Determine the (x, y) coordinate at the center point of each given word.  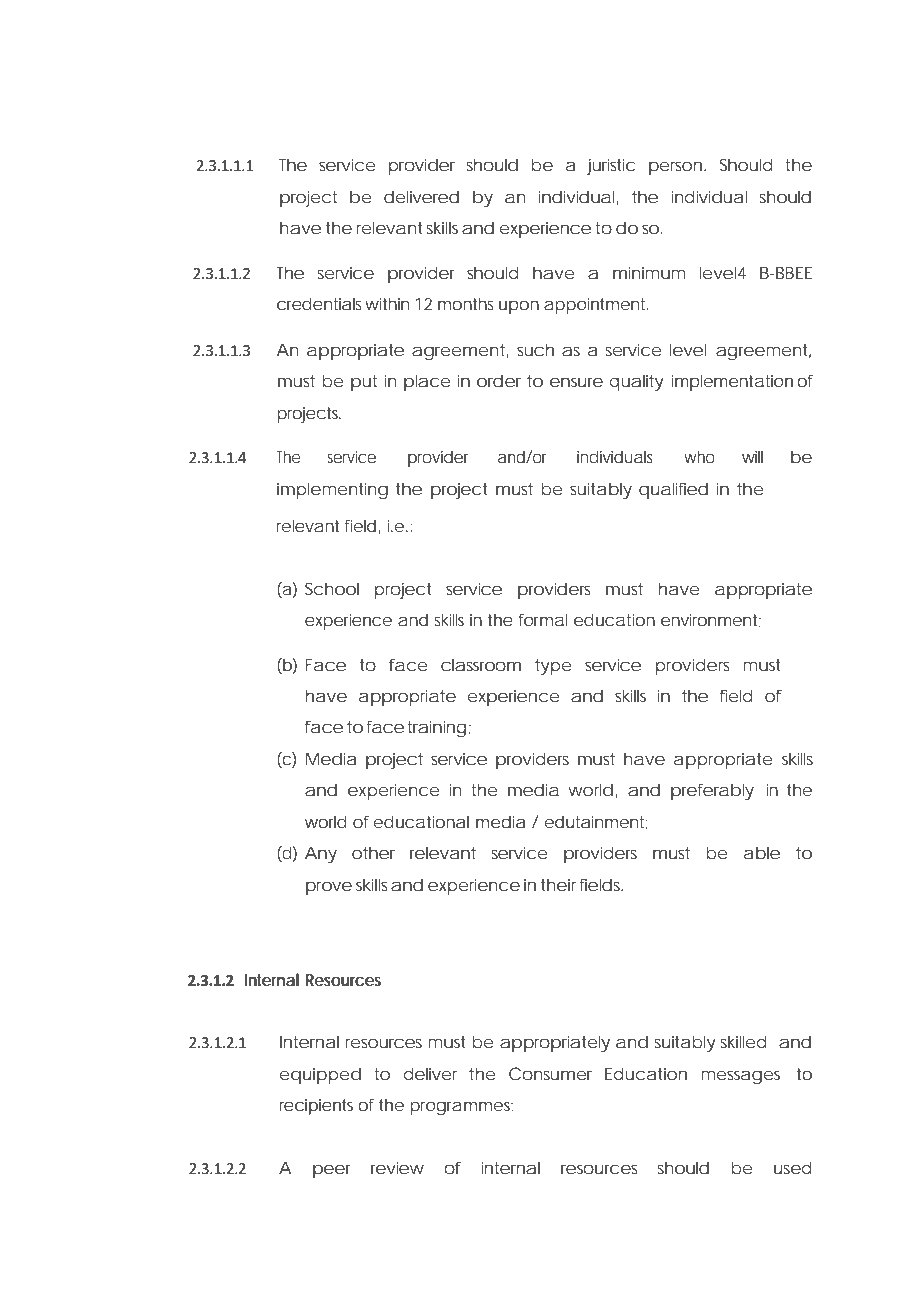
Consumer (550, 1073)
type (553, 667)
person (677, 168)
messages (740, 1077)
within (387, 303)
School (332, 588)
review (397, 1167)
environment (711, 620)
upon (519, 307)
